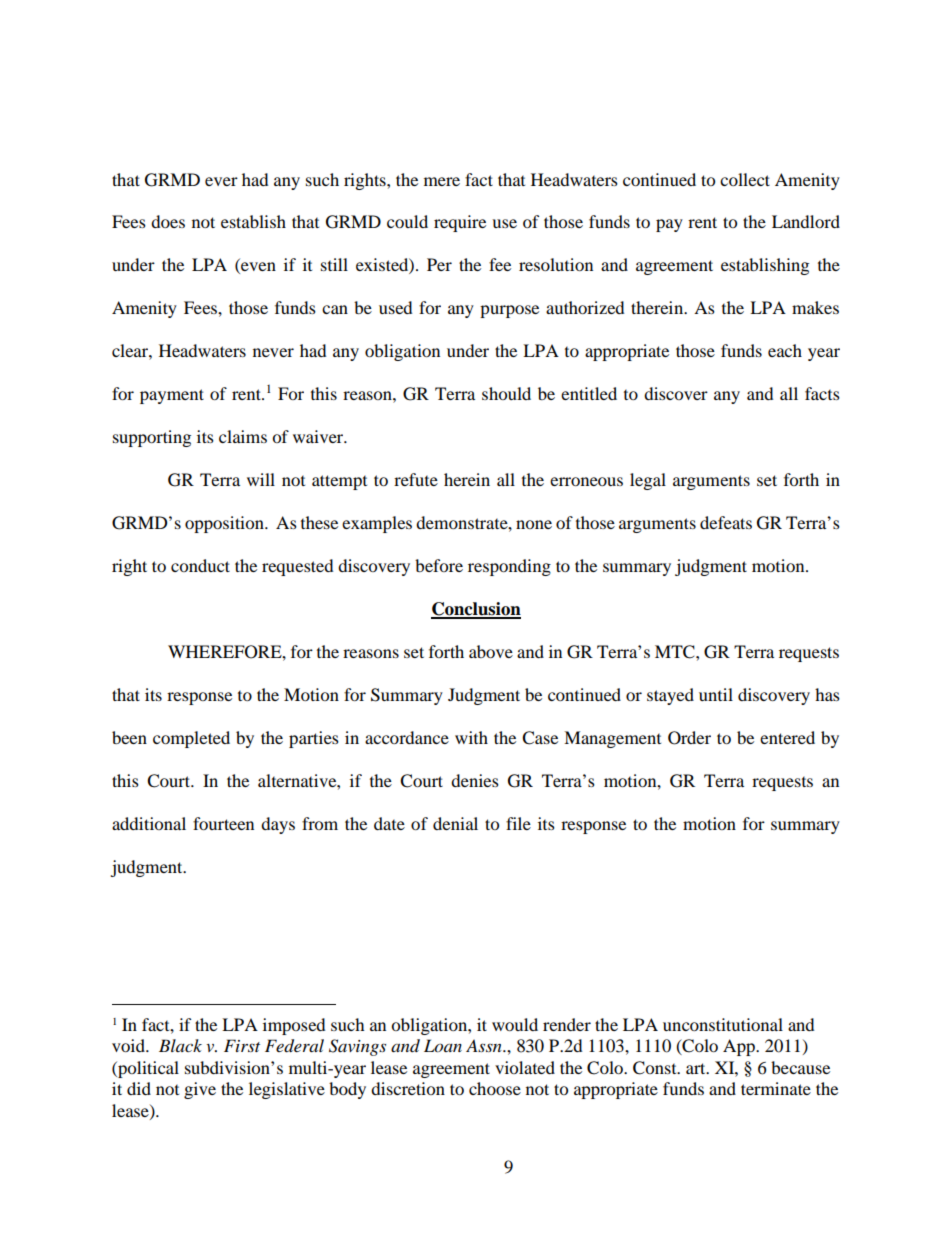 The height and width of the image is (1233, 952). I want to click on First, so click(242, 1045).
